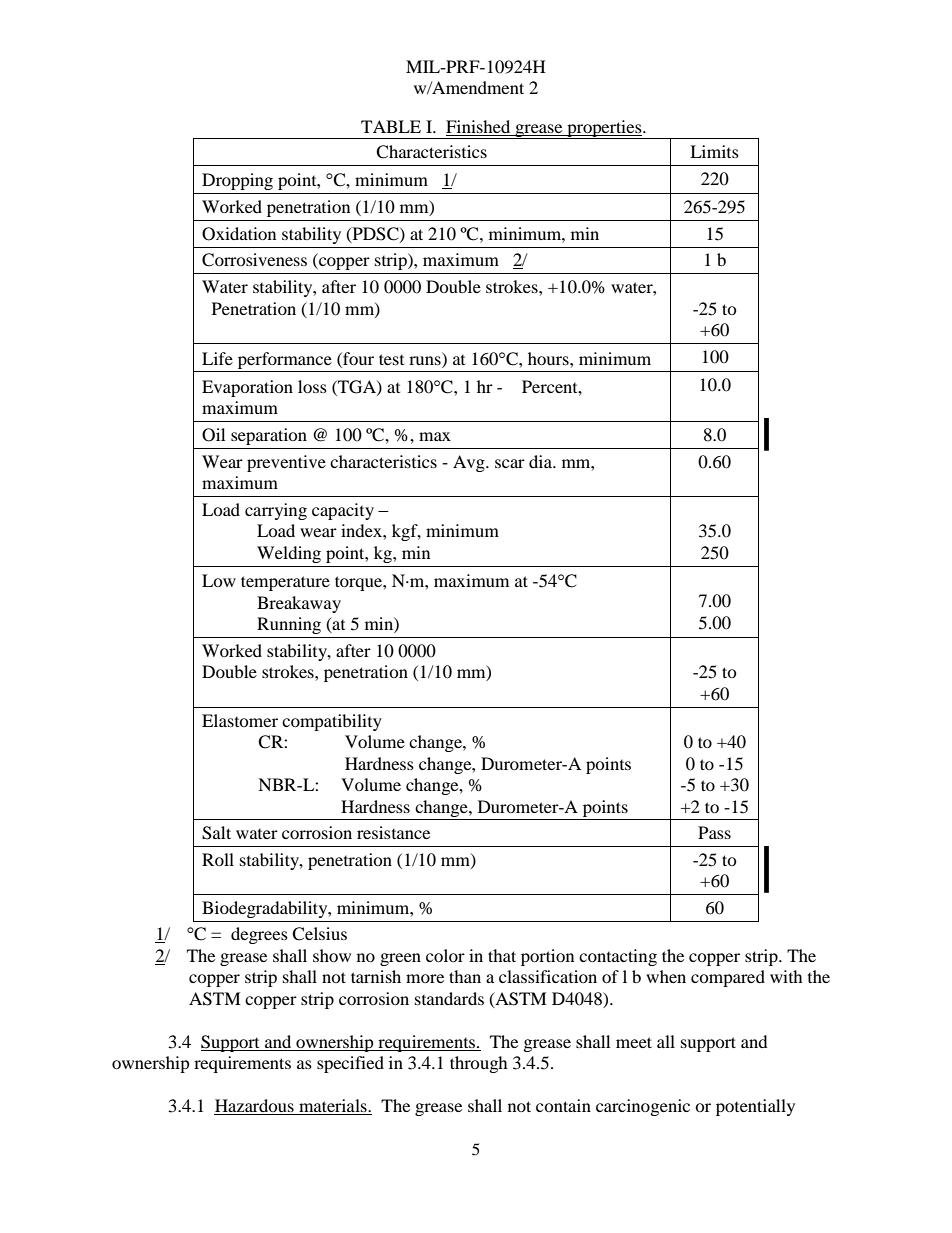 This screenshot has height=1233, width=952. Describe the element at coordinates (237, 181) in the screenshot. I see `Dropping` at that location.
